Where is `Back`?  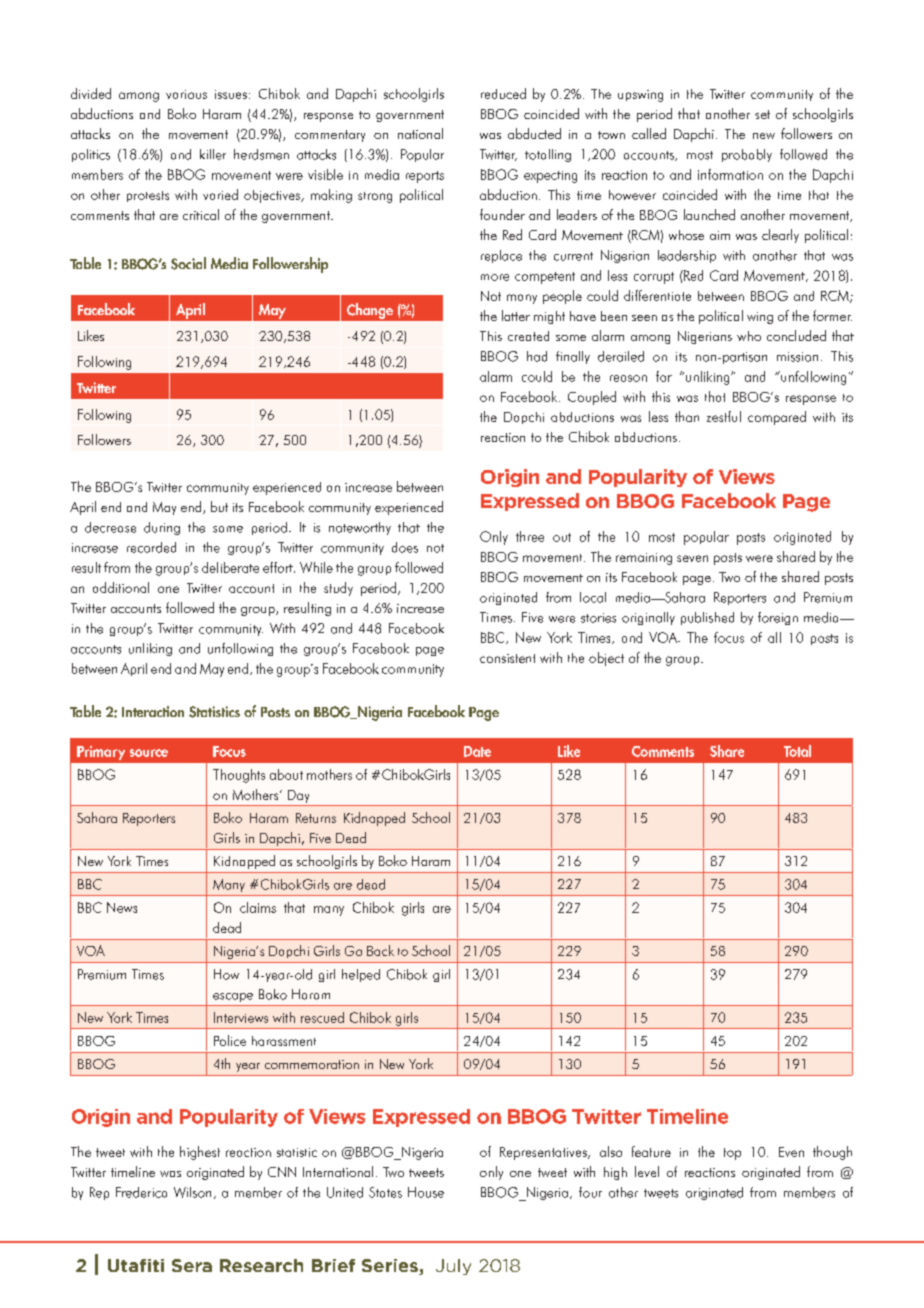
Back is located at coordinates (380, 950).
